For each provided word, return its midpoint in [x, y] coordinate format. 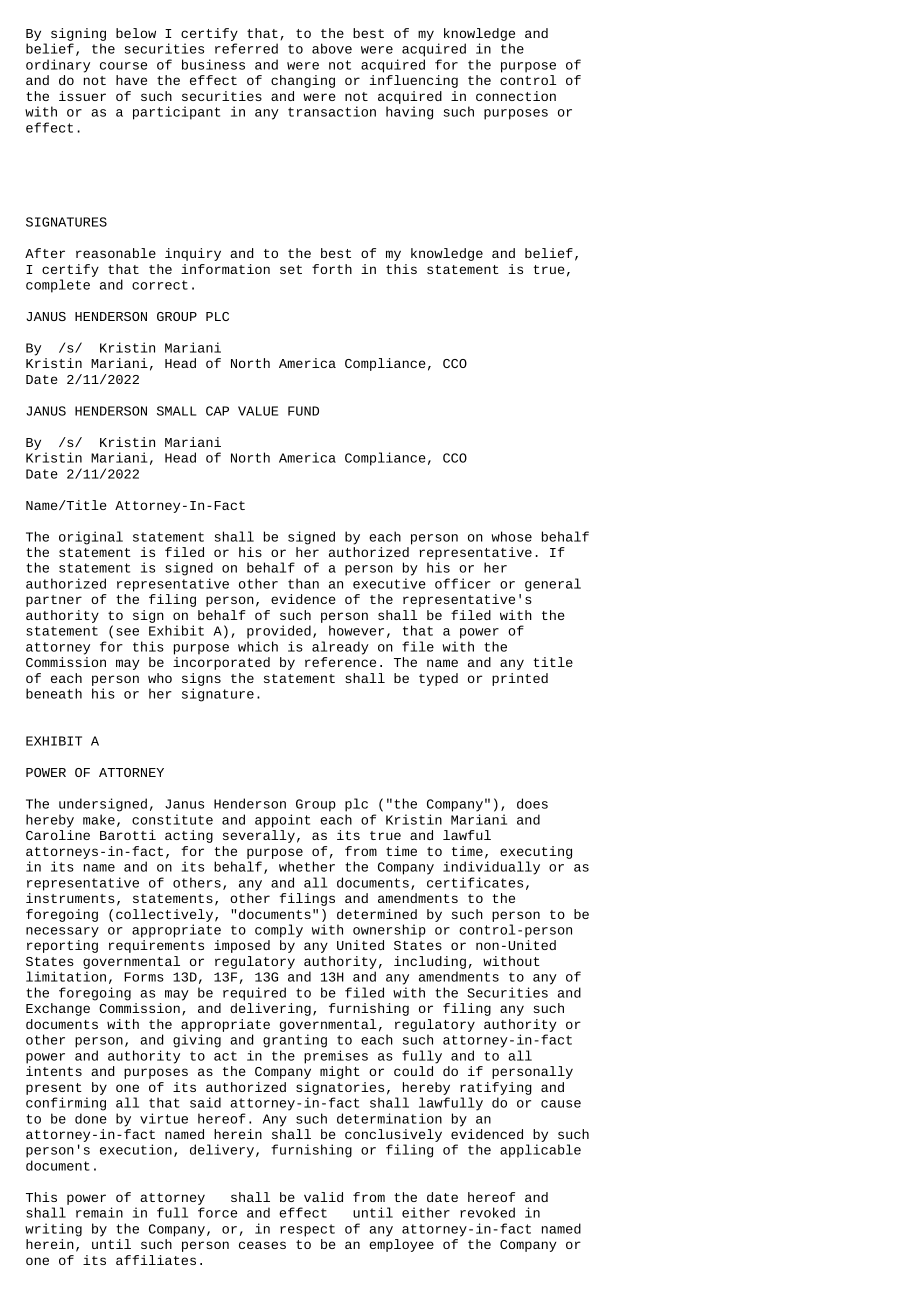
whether [307, 866]
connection [516, 96]
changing [303, 81]
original [91, 538]
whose [511, 536]
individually [491, 868]
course [123, 66]
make [99, 819]
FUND [303, 411]
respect [307, 1230]
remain [99, 1212]
